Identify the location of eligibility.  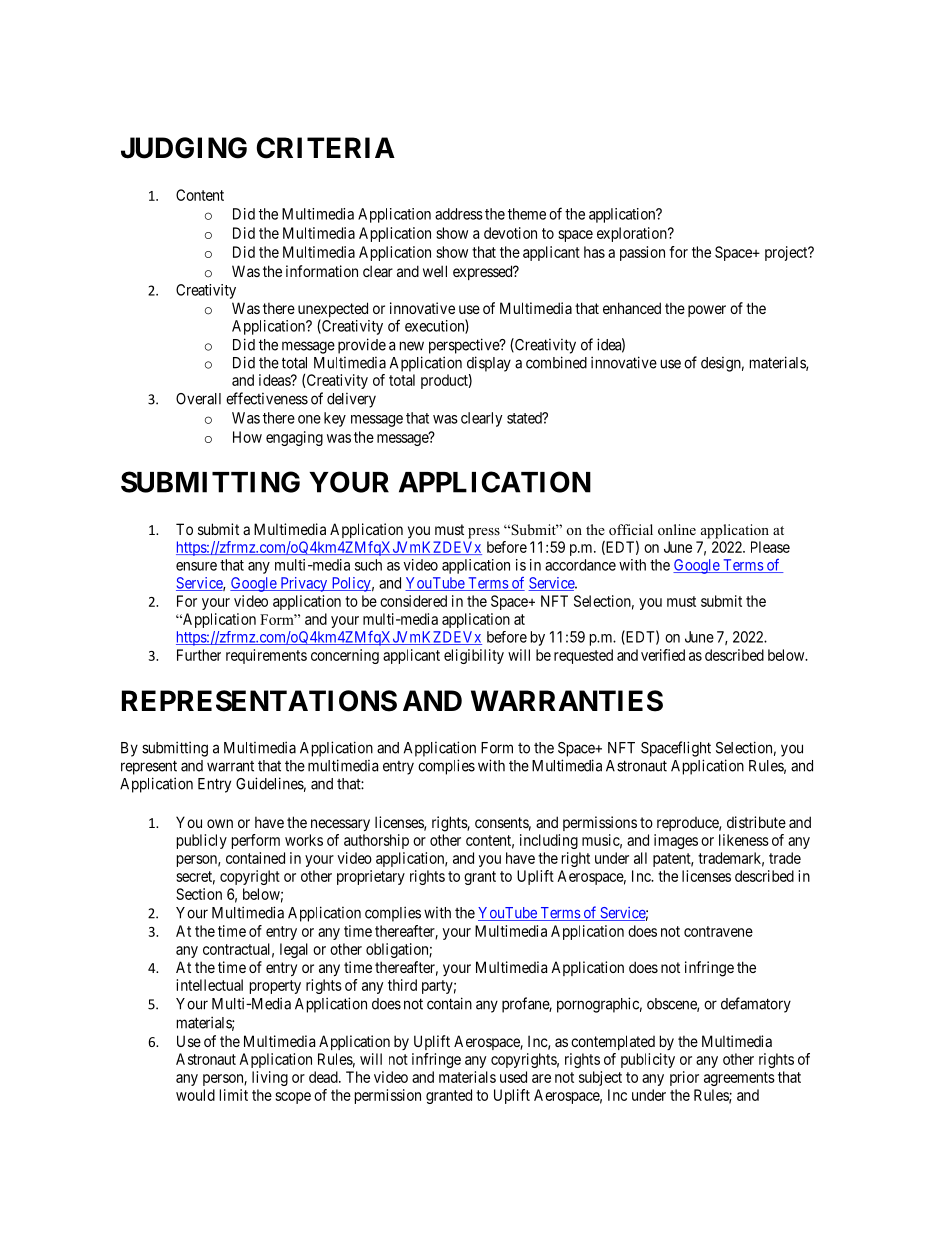
(474, 656).
